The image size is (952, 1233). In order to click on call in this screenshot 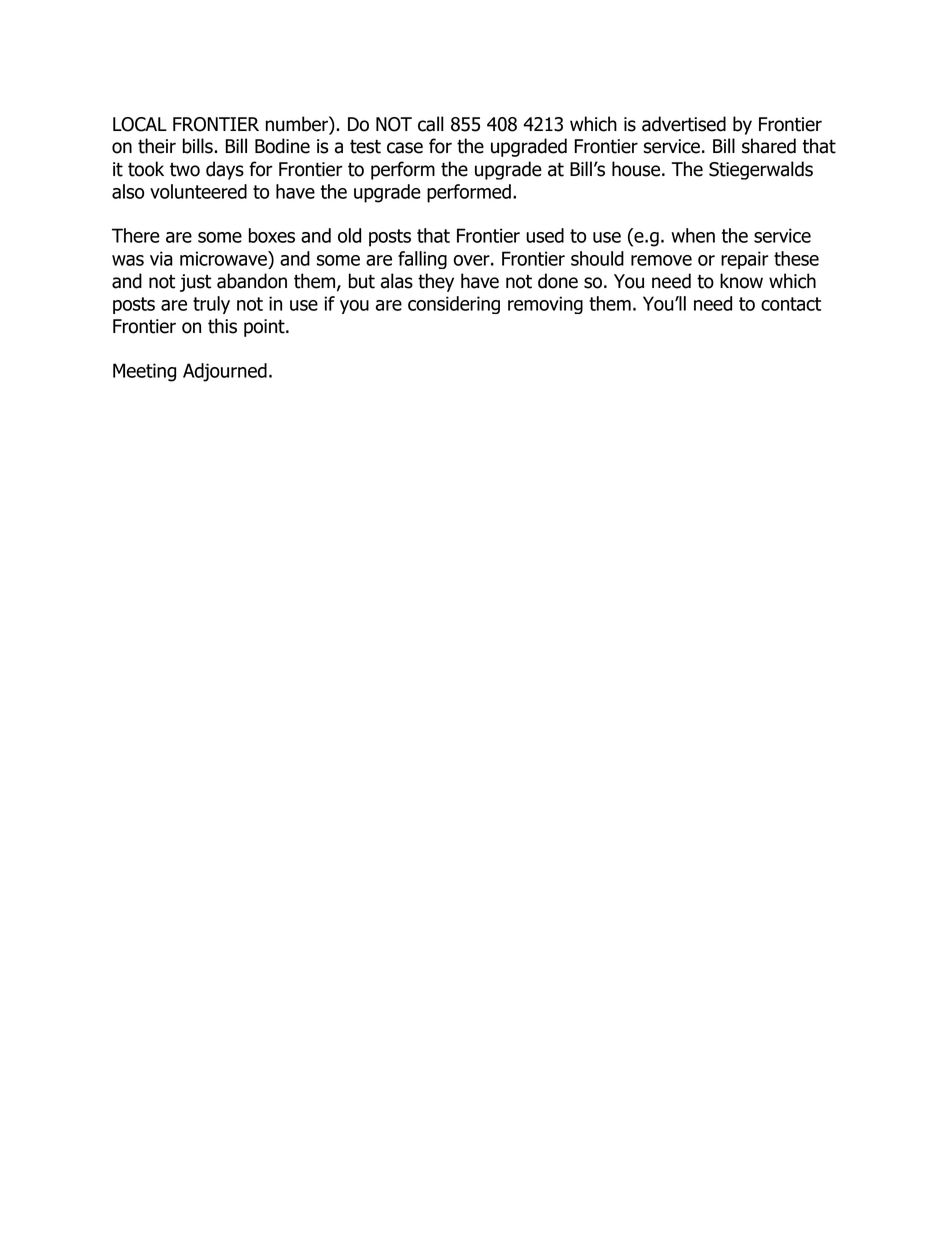, I will do `click(431, 124)`.
